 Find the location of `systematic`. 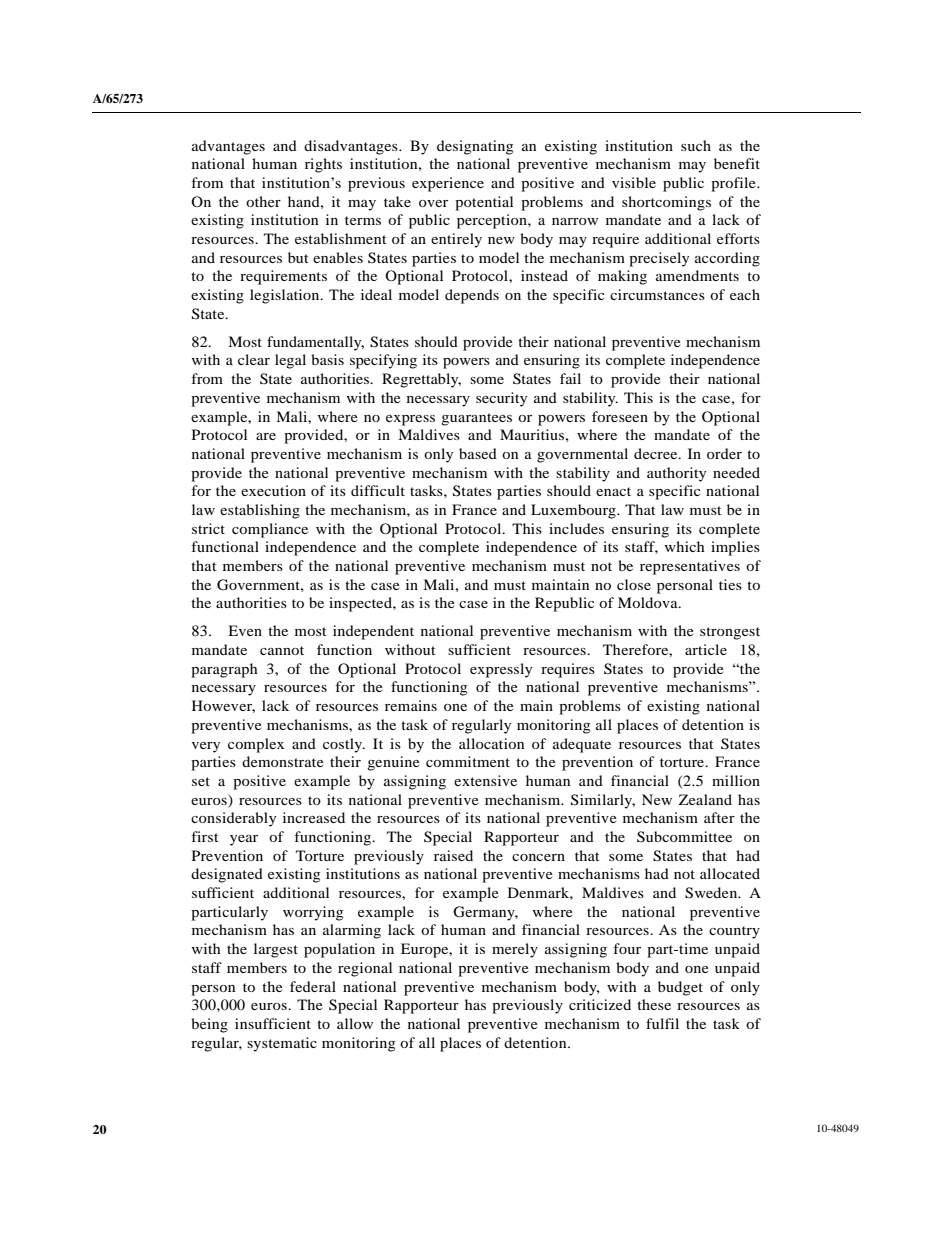

systematic is located at coordinates (282, 1044).
